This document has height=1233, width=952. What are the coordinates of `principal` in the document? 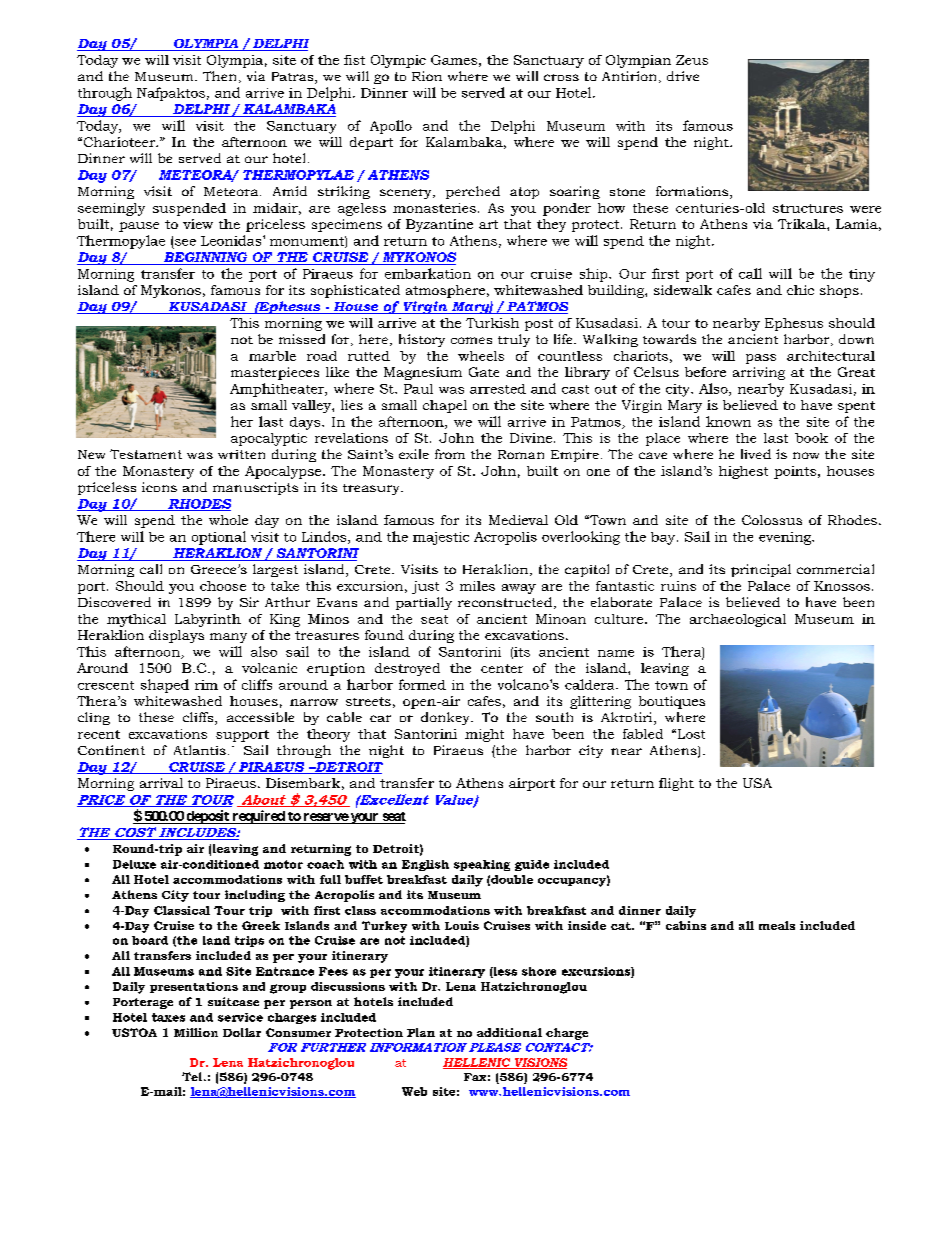 It's located at (761, 570).
